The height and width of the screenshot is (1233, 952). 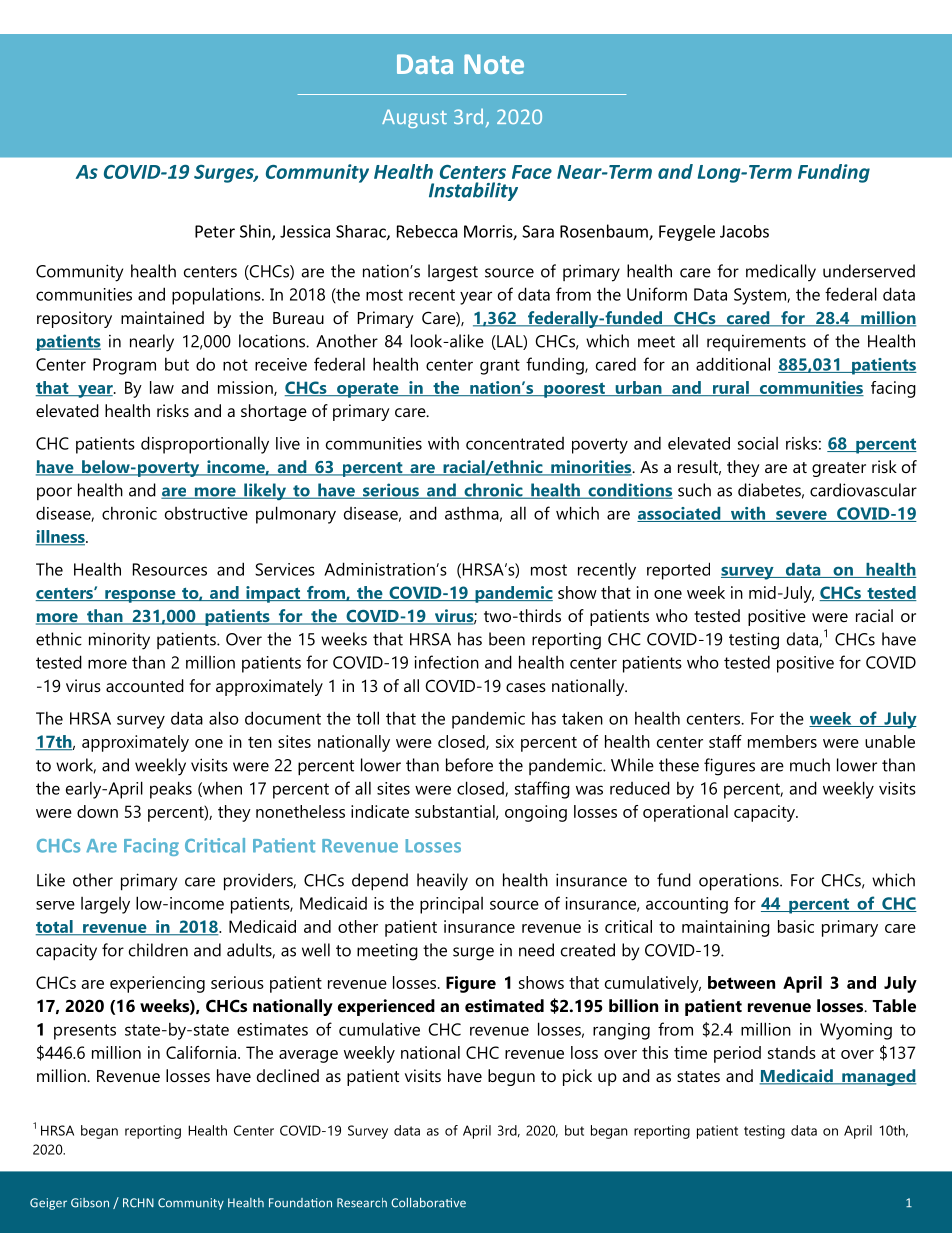 I want to click on Gibson, so click(x=90, y=1203).
